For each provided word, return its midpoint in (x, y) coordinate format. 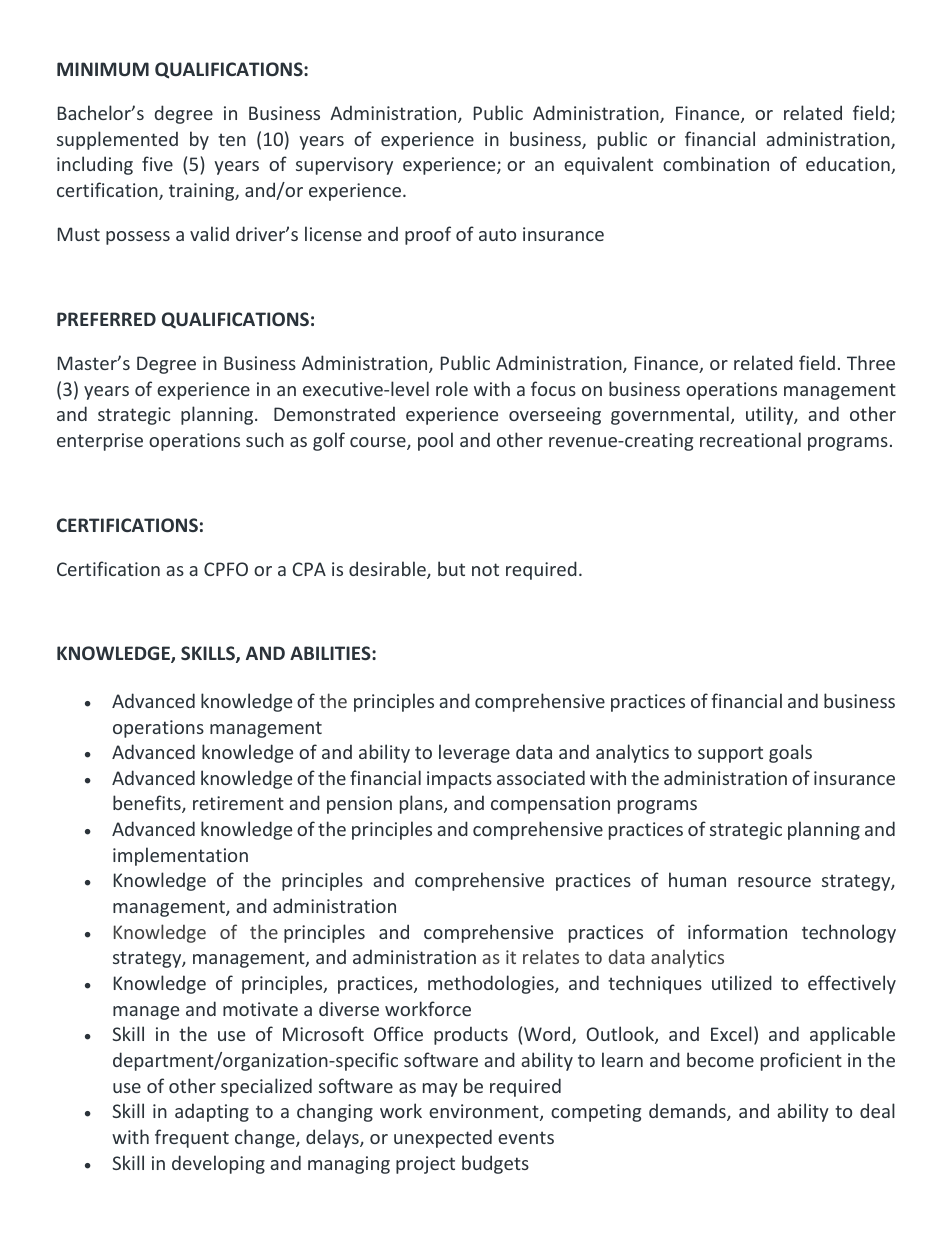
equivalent (608, 165)
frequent (192, 1138)
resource (774, 882)
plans (422, 804)
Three (871, 362)
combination (716, 163)
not (485, 569)
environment (485, 1112)
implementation (180, 856)
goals (790, 753)
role (452, 388)
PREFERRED (106, 319)
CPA (309, 569)
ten (232, 139)
